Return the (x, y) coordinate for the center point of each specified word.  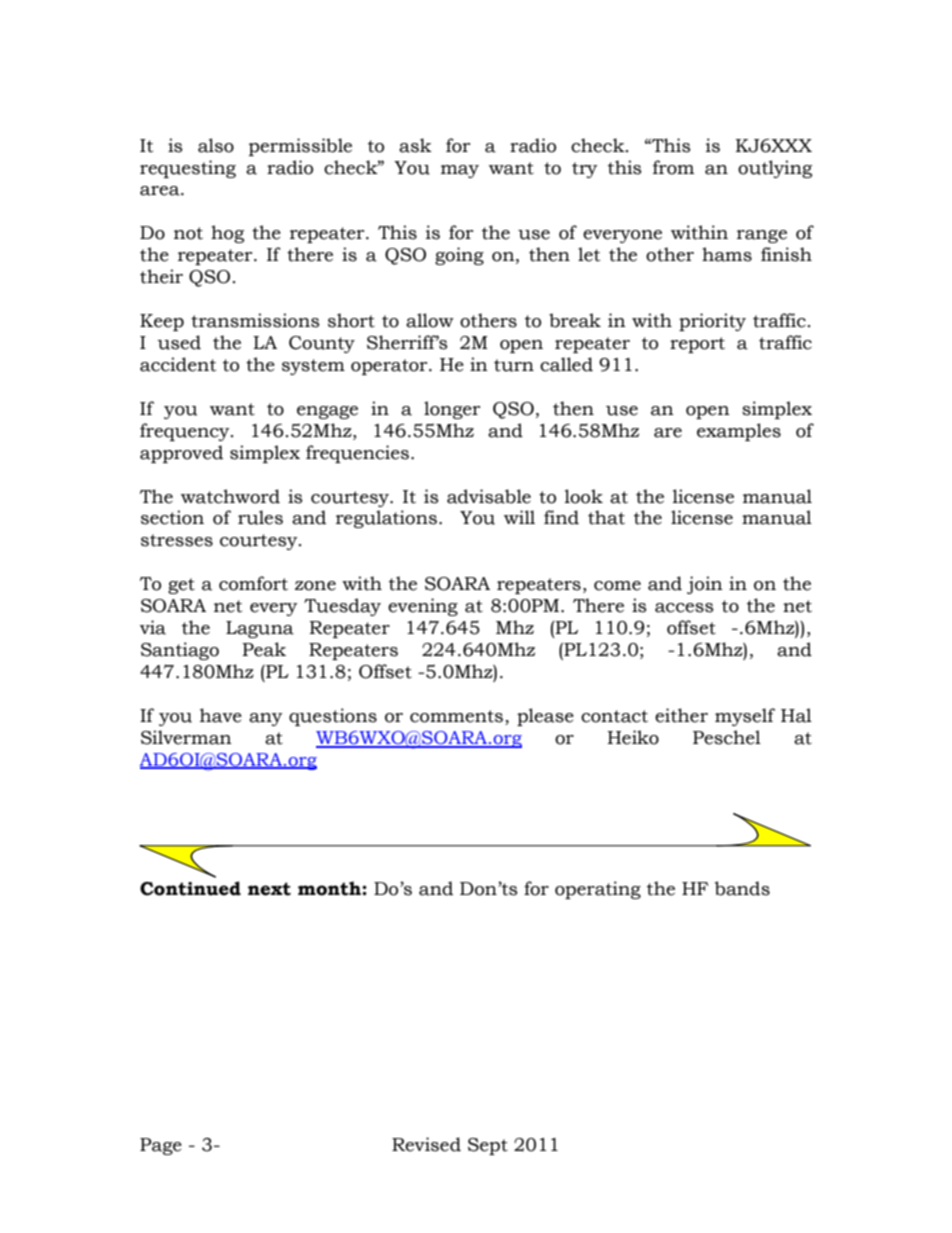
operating (598, 890)
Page (161, 1146)
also (216, 145)
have (221, 715)
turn (514, 365)
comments (456, 716)
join (705, 585)
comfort (253, 583)
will (519, 517)
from (673, 167)
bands (742, 888)
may (460, 171)
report (697, 345)
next (269, 889)
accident (178, 364)
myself (745, 717)
